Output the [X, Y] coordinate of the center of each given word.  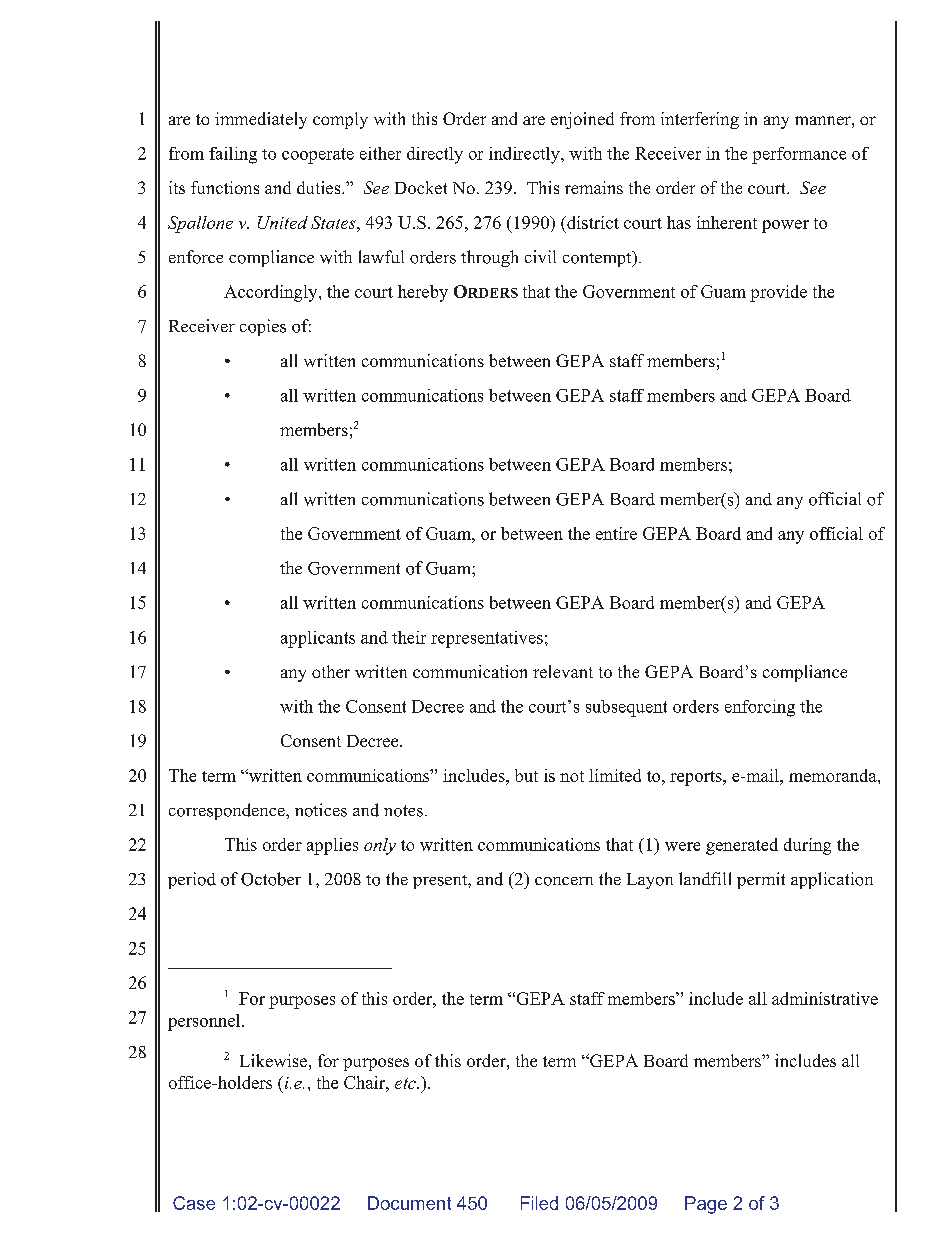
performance [799, 155]
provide [778, 293]
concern [564, 881]
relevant [563, 671]
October [271, 879]
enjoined [582, 120]
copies [263, 327]
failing [233, 155]
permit [761, 880]
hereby [423, 293]
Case [194, 1203]
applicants [318, 639]
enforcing [760, 708]
